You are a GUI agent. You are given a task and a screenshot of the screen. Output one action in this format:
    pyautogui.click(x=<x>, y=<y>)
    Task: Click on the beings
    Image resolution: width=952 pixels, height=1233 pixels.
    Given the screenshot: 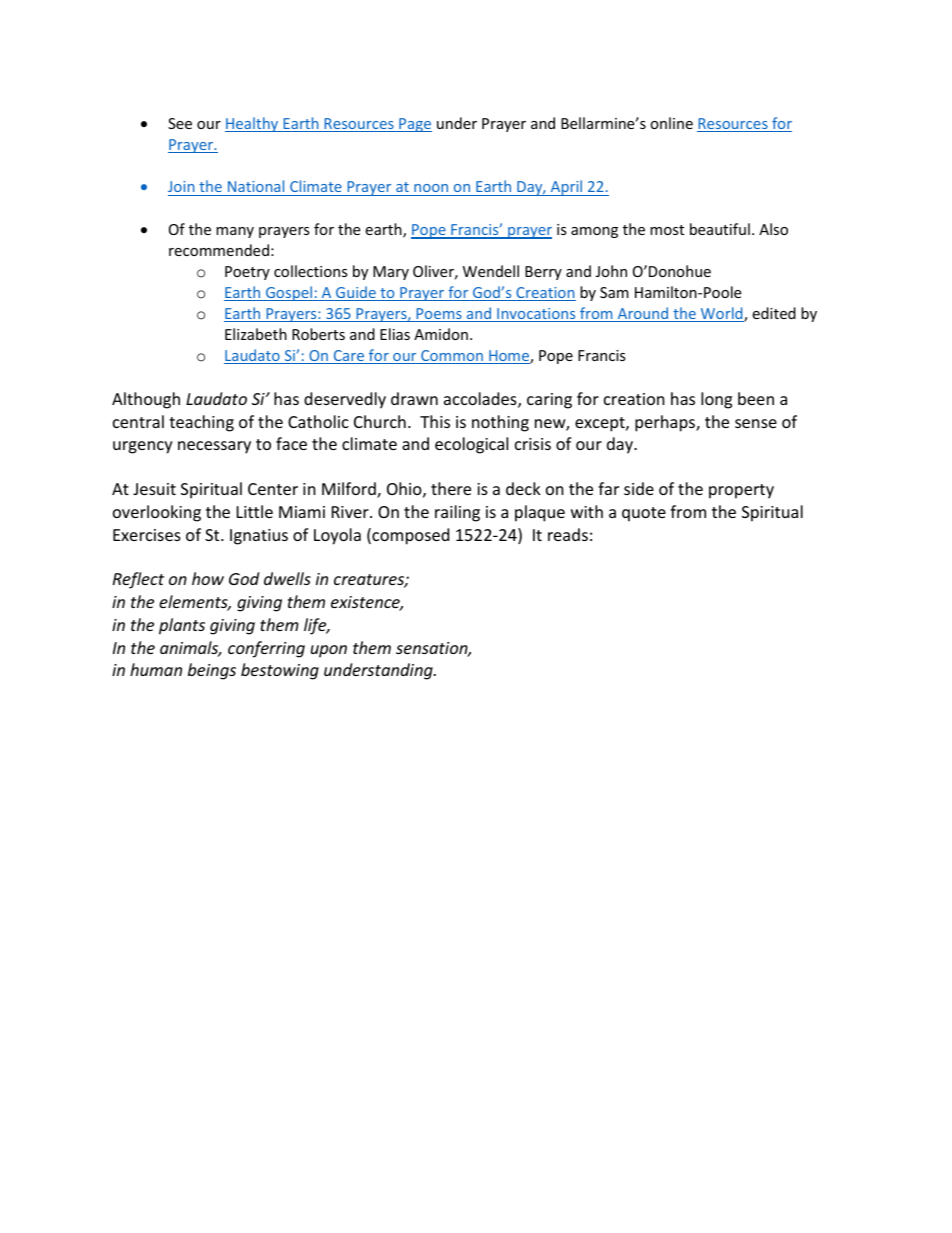 What is the action you would take?
    pyautogui.click(x=212, y=671)
